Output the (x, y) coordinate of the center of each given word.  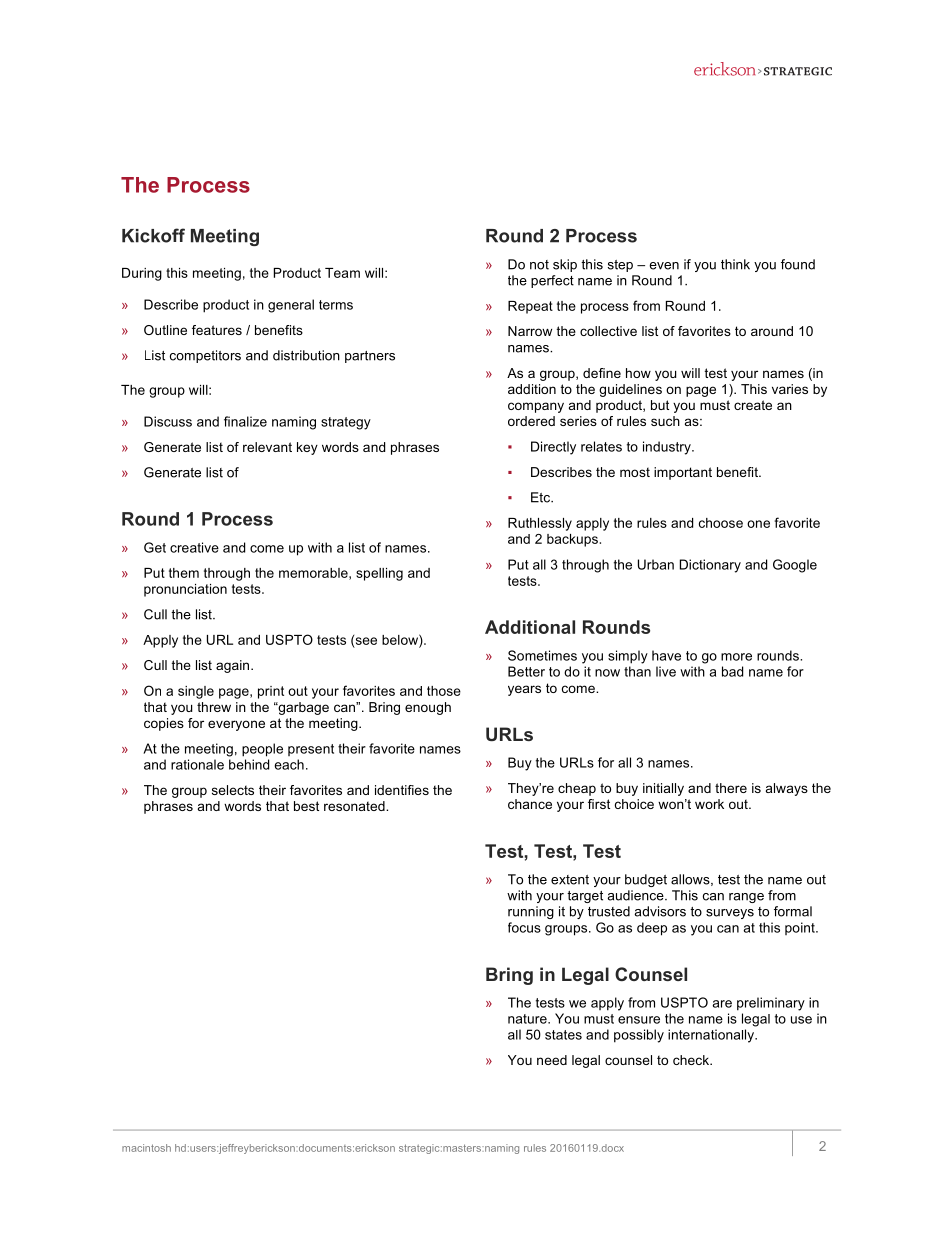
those (444, 691)
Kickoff (153, 235)
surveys (730, 914)
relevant (267, 447)
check (692, 1060)
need (552, 1060)
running (531, 912)
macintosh (146, 1148)
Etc (541, 497)
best (306, 806)
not (539, 265)
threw (214, 707)
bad (732, 671)
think (735, 264)
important (683, 473)
